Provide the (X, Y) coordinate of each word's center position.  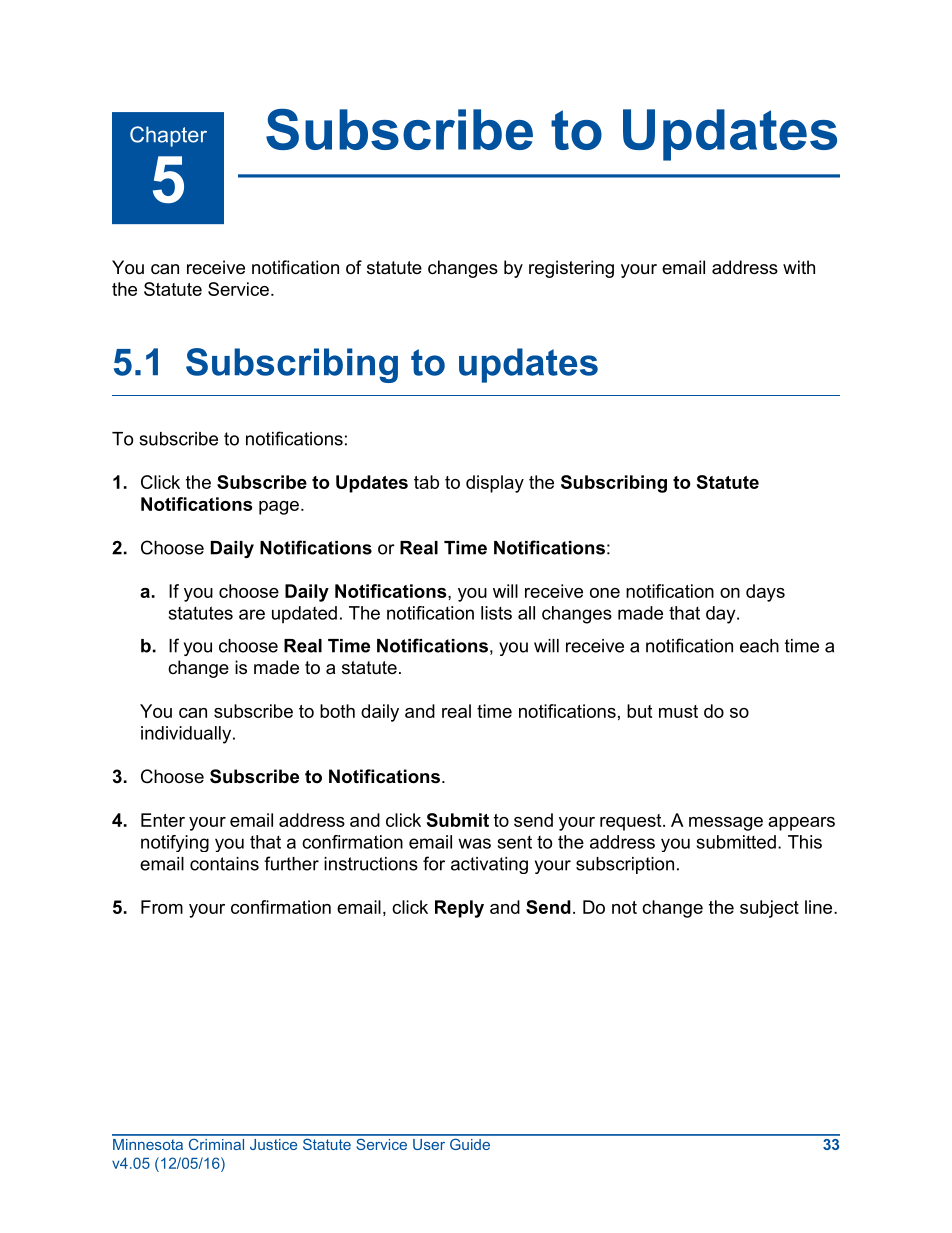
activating (489, 865)
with (799, 267)
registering (571, 269)
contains (224, 864)
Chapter (168, 136)
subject (769, 909)
